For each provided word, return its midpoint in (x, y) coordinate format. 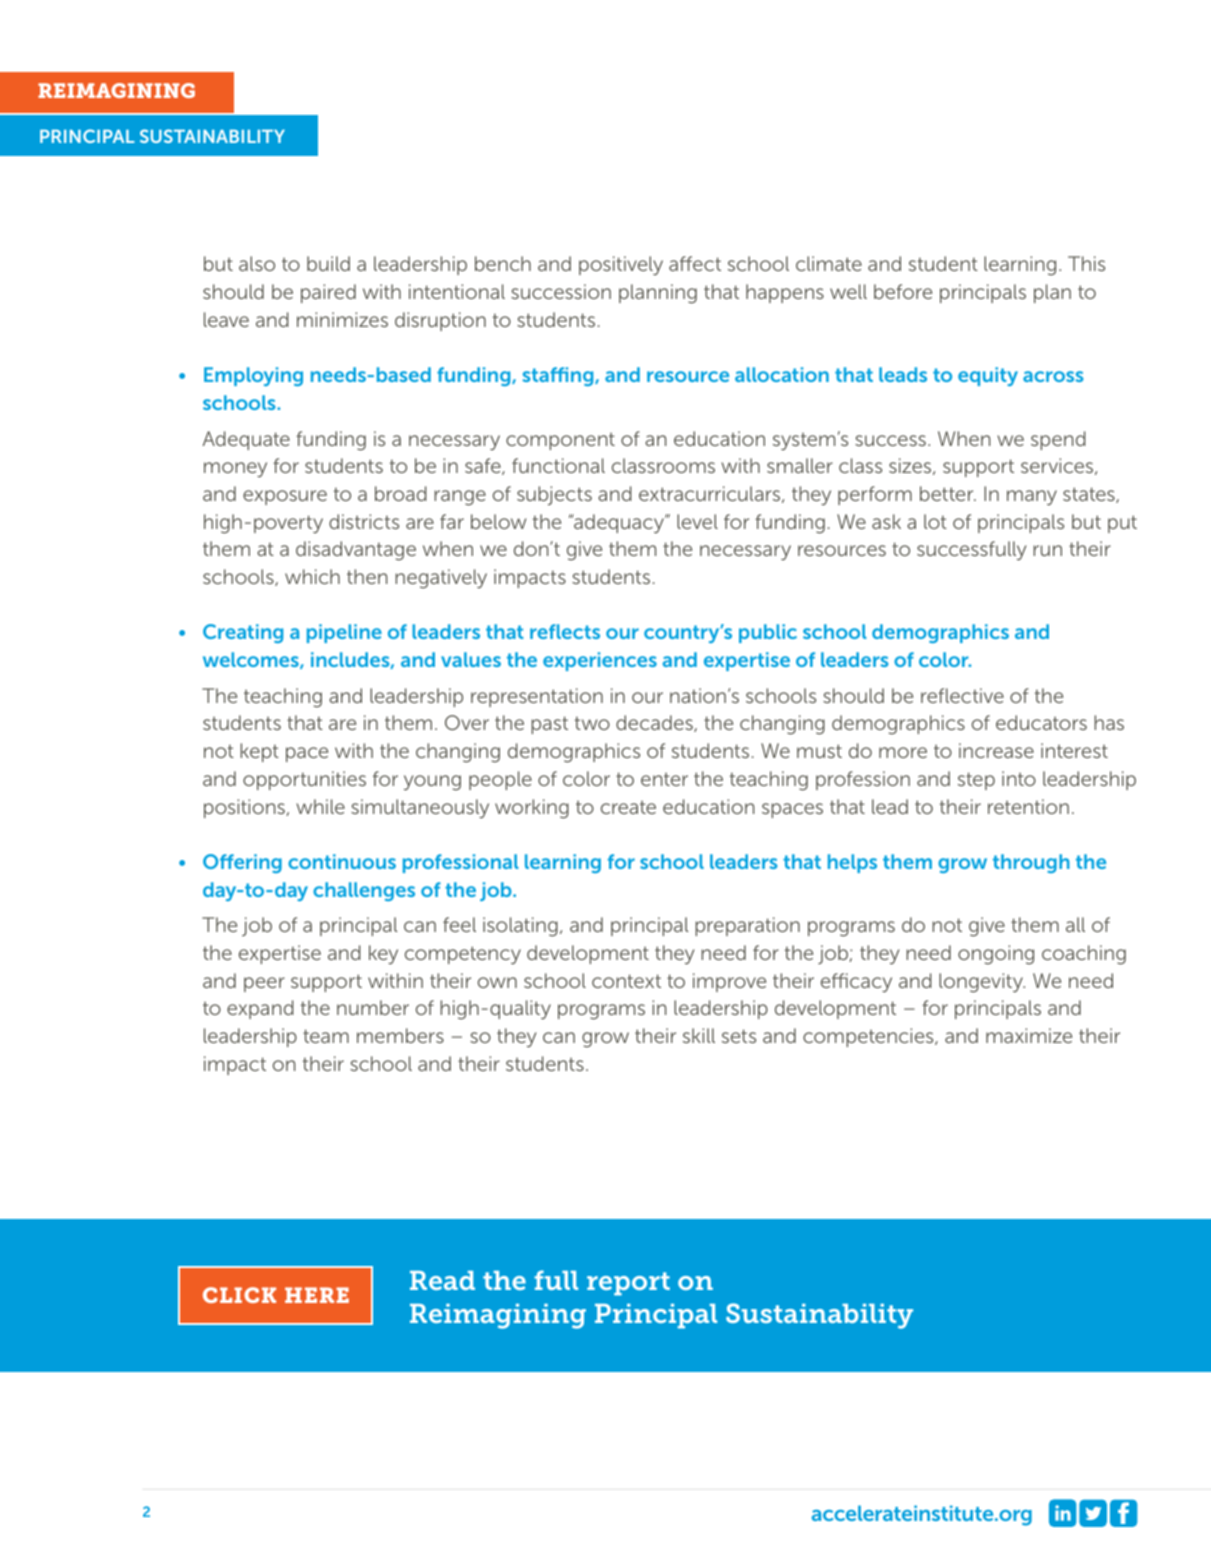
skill (699, 1035)
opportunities (304, 780)
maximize (1029, 1035)
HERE (317, 1295)
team (326, 1036)
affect (695, 263)
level (697, 521)
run (1047, 550)
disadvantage (356, 551)
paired (328, 293)
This (1086, 263)
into (1019, 778)
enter (664, 779)
